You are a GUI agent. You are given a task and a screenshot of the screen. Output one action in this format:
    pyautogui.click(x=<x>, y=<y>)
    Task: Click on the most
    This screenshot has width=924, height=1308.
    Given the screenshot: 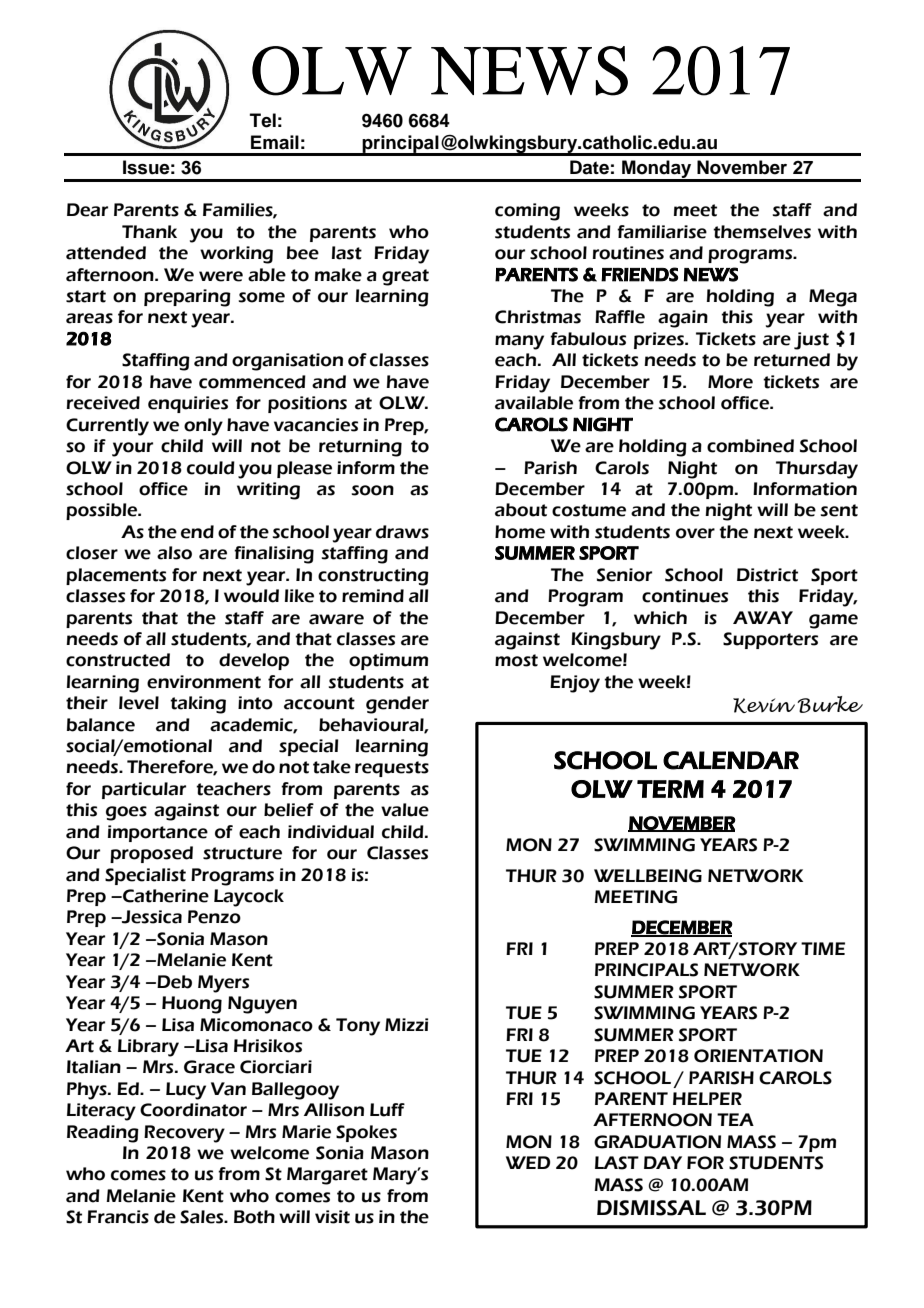 What is the action you would take?
    pyautogui.click(x=516, y=660)
